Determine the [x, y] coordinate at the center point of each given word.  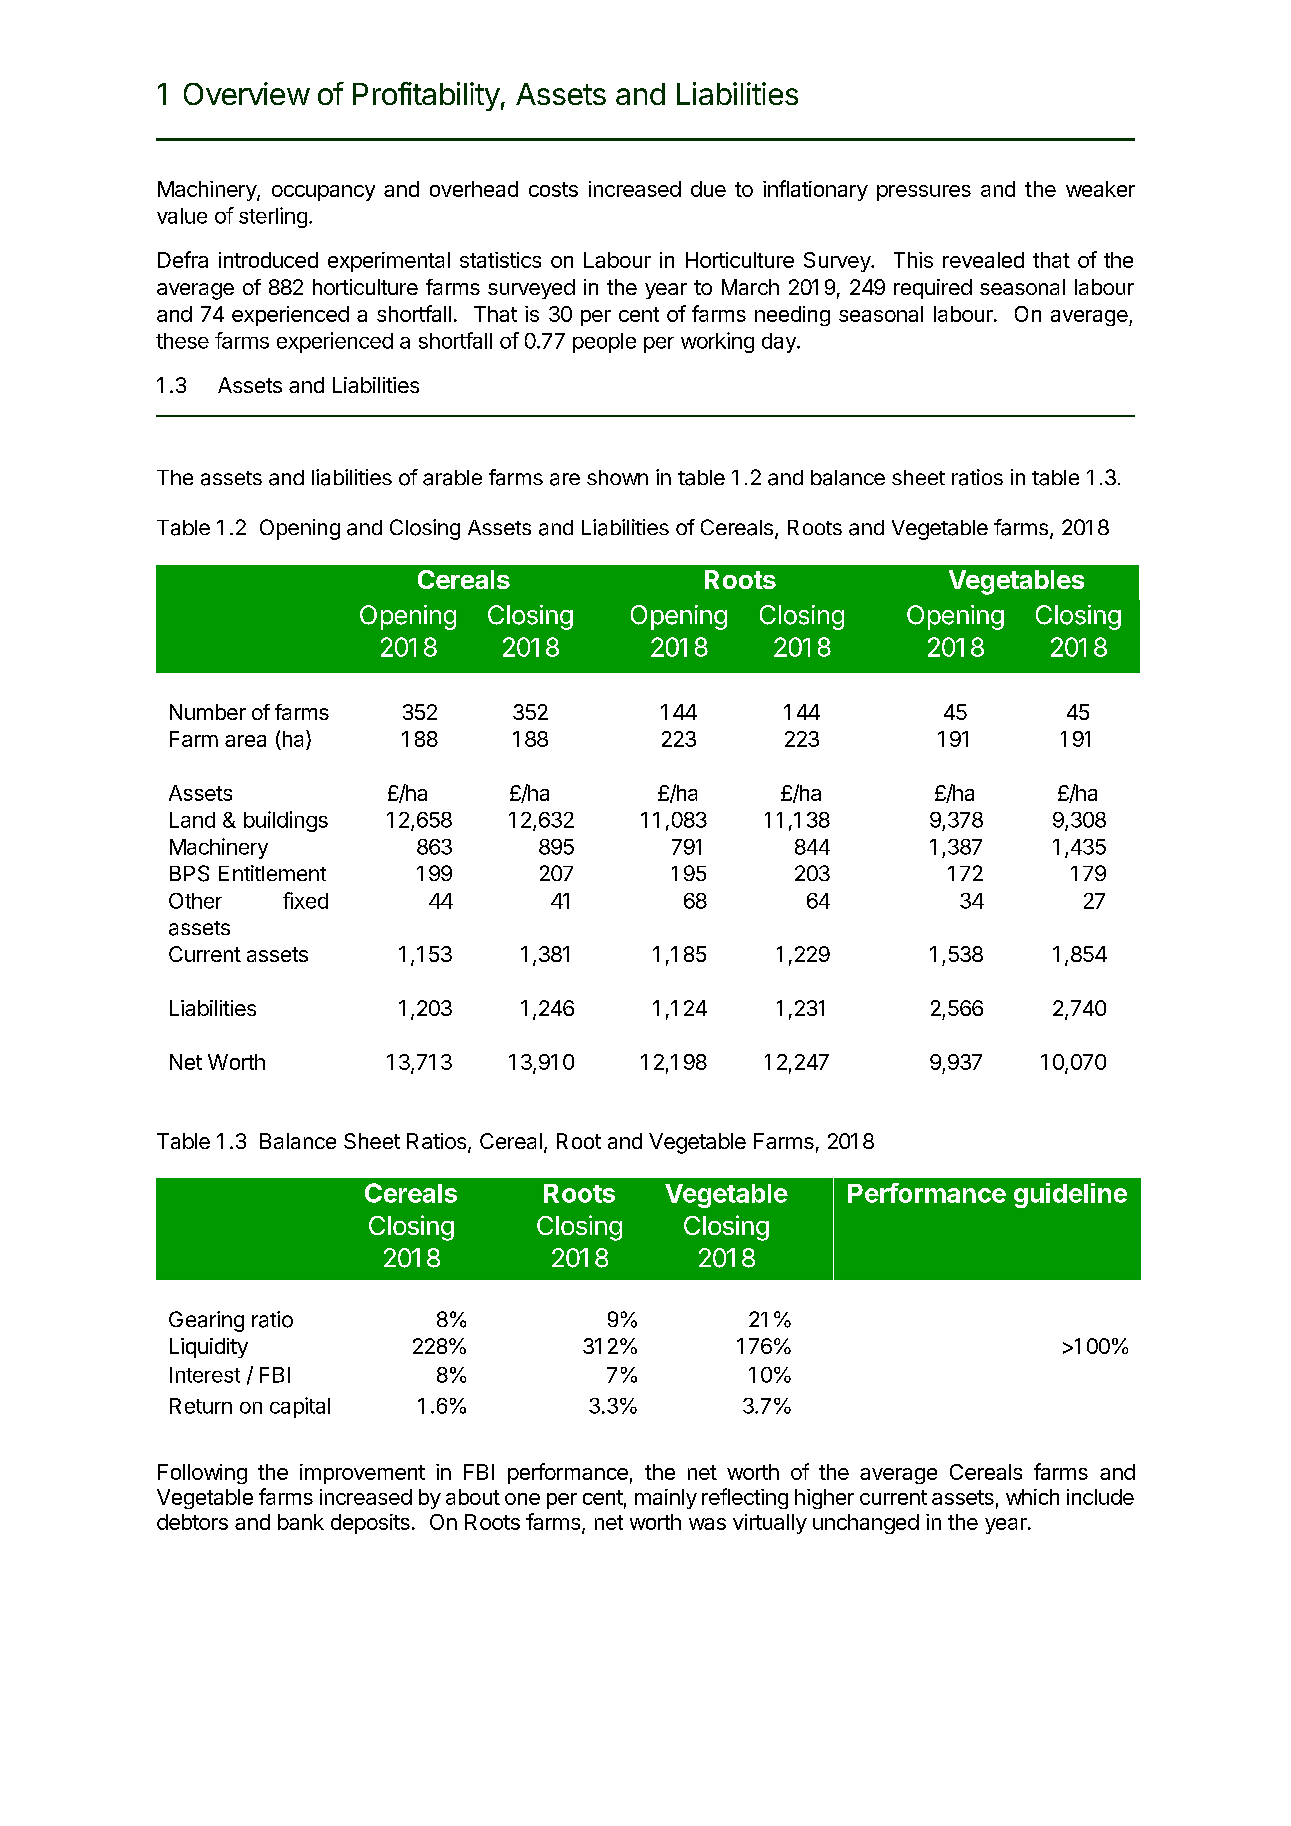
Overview [247, 93]
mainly [666, 1499]
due [708, 189]
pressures [924, 193]
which [1032, 1497]
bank [301, 1522]
